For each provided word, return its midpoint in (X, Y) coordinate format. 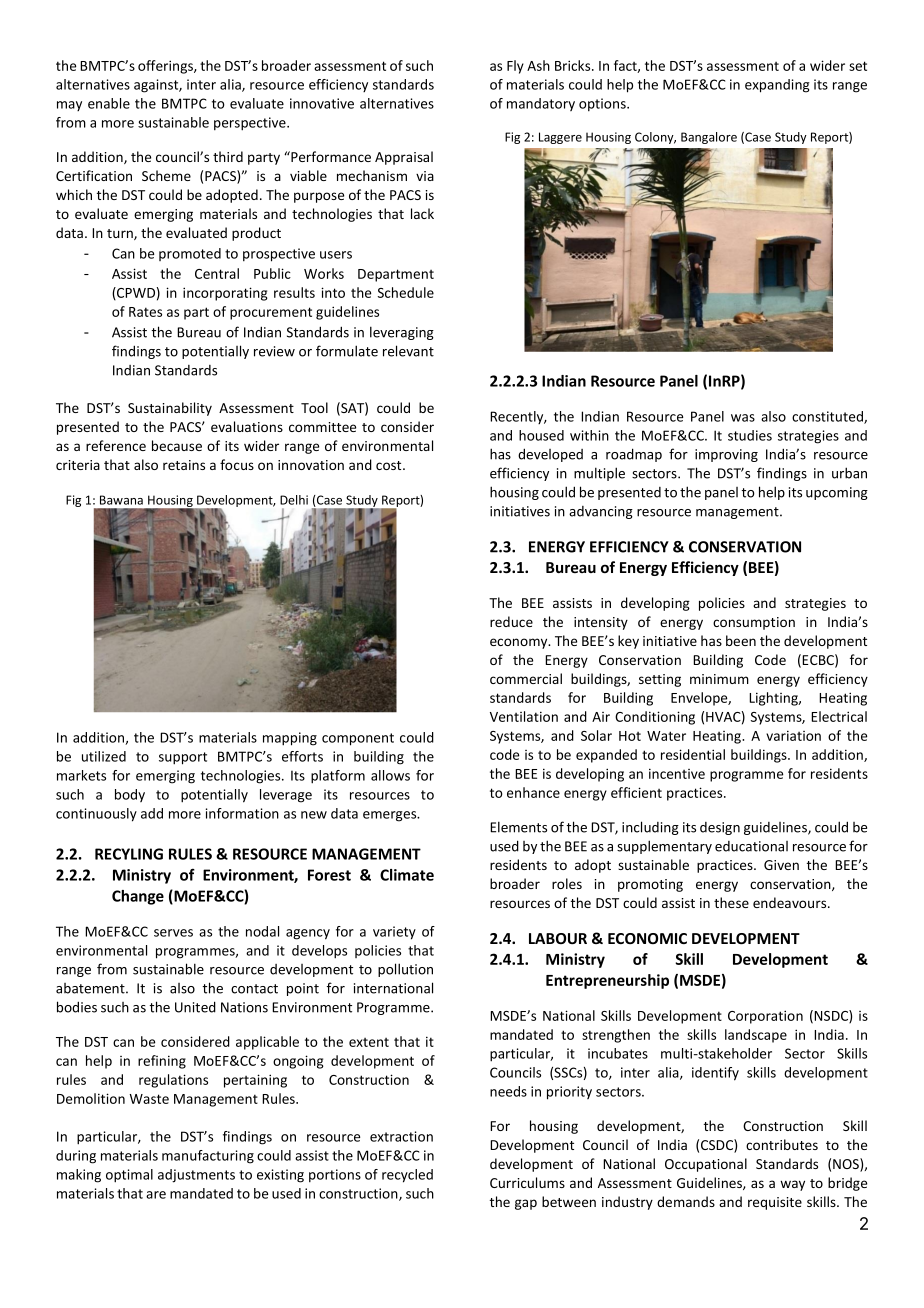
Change (138, 897)
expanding (777, 86)
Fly (515, 67)
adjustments (196, 1176)
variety (394, 933)
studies (750, 435)
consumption (754, 623)
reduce (511, 621)
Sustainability (170, 409)
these (731, 902)
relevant (408, 351)
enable (109, 103)
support (183, 758)
